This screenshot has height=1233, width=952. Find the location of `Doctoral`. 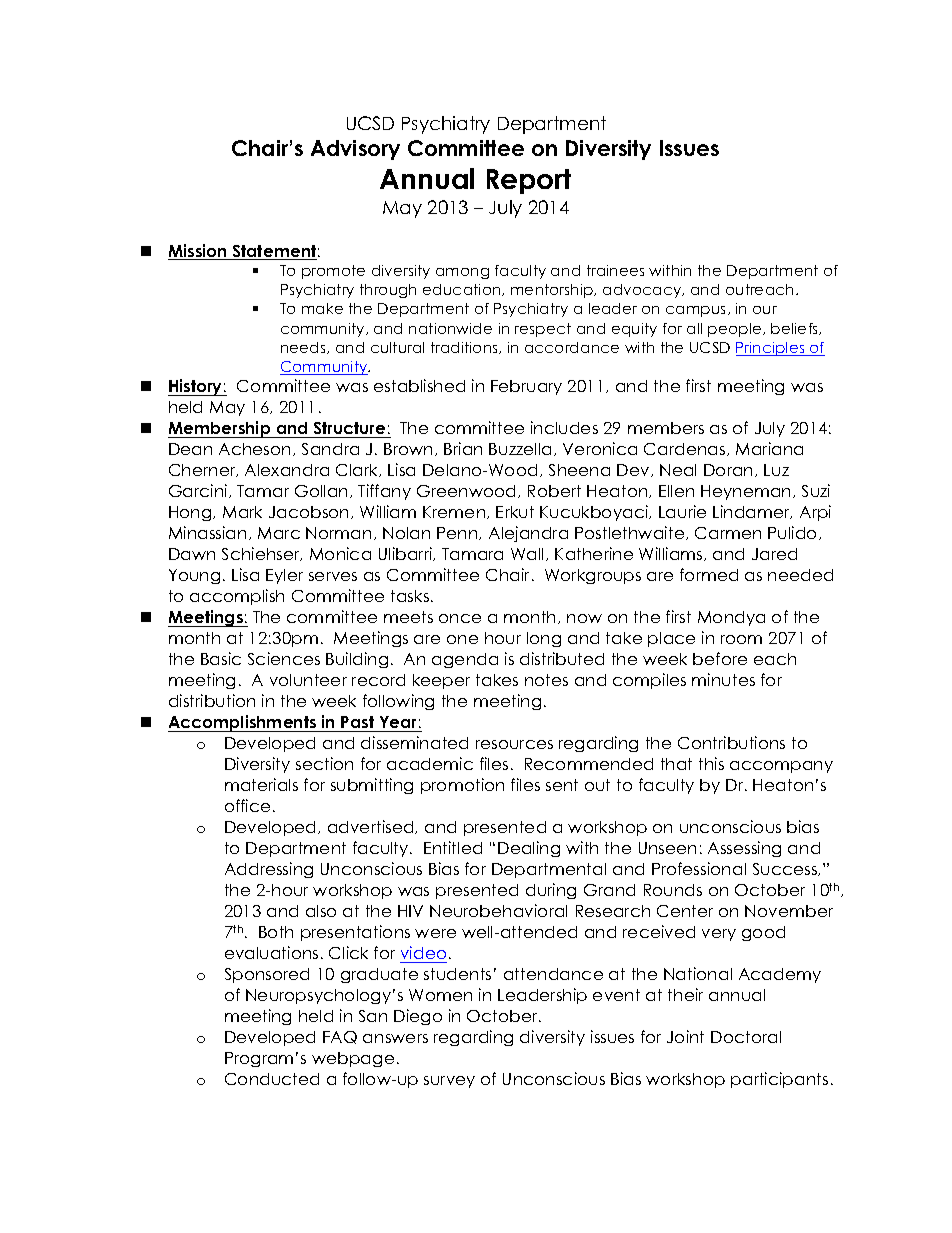

Doctoral is located at coordinates (746, 1037).
